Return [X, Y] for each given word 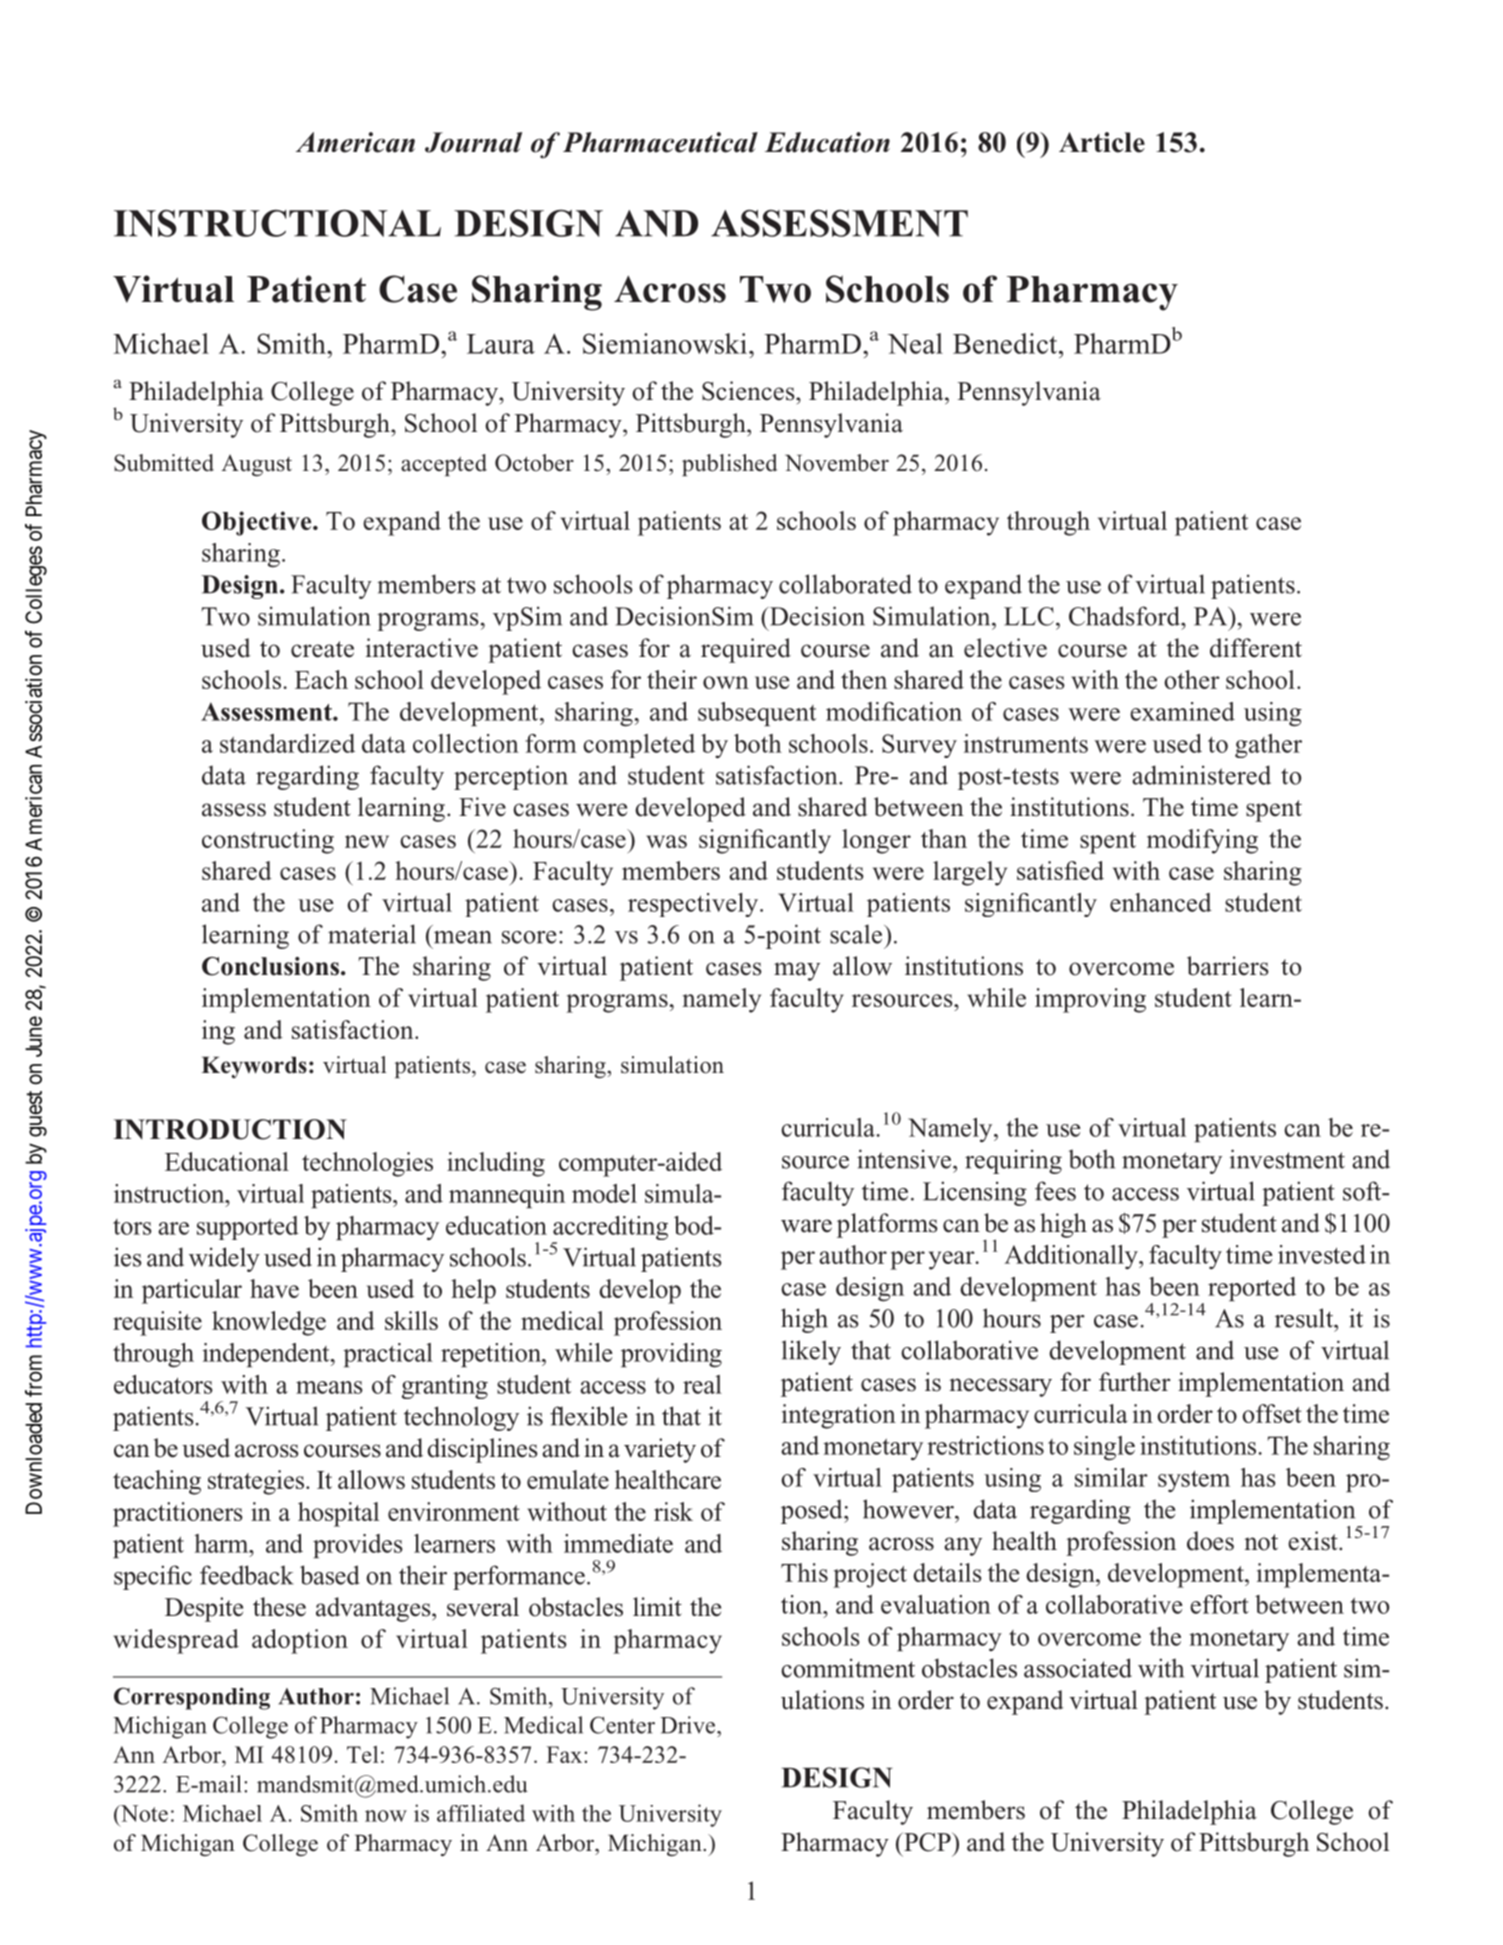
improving [1090, 1000]
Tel [362, 1754]
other [1192, 679]
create [322, 649]
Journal [473, 142]
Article [1102, 142]
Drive [687, 1725]
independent [267, 1355]
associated [1078, 1668]
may [797, 971]
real [702, 1384]
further [1134, 1382]
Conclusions [270, 966]
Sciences [749, 391]
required [746, 650]
